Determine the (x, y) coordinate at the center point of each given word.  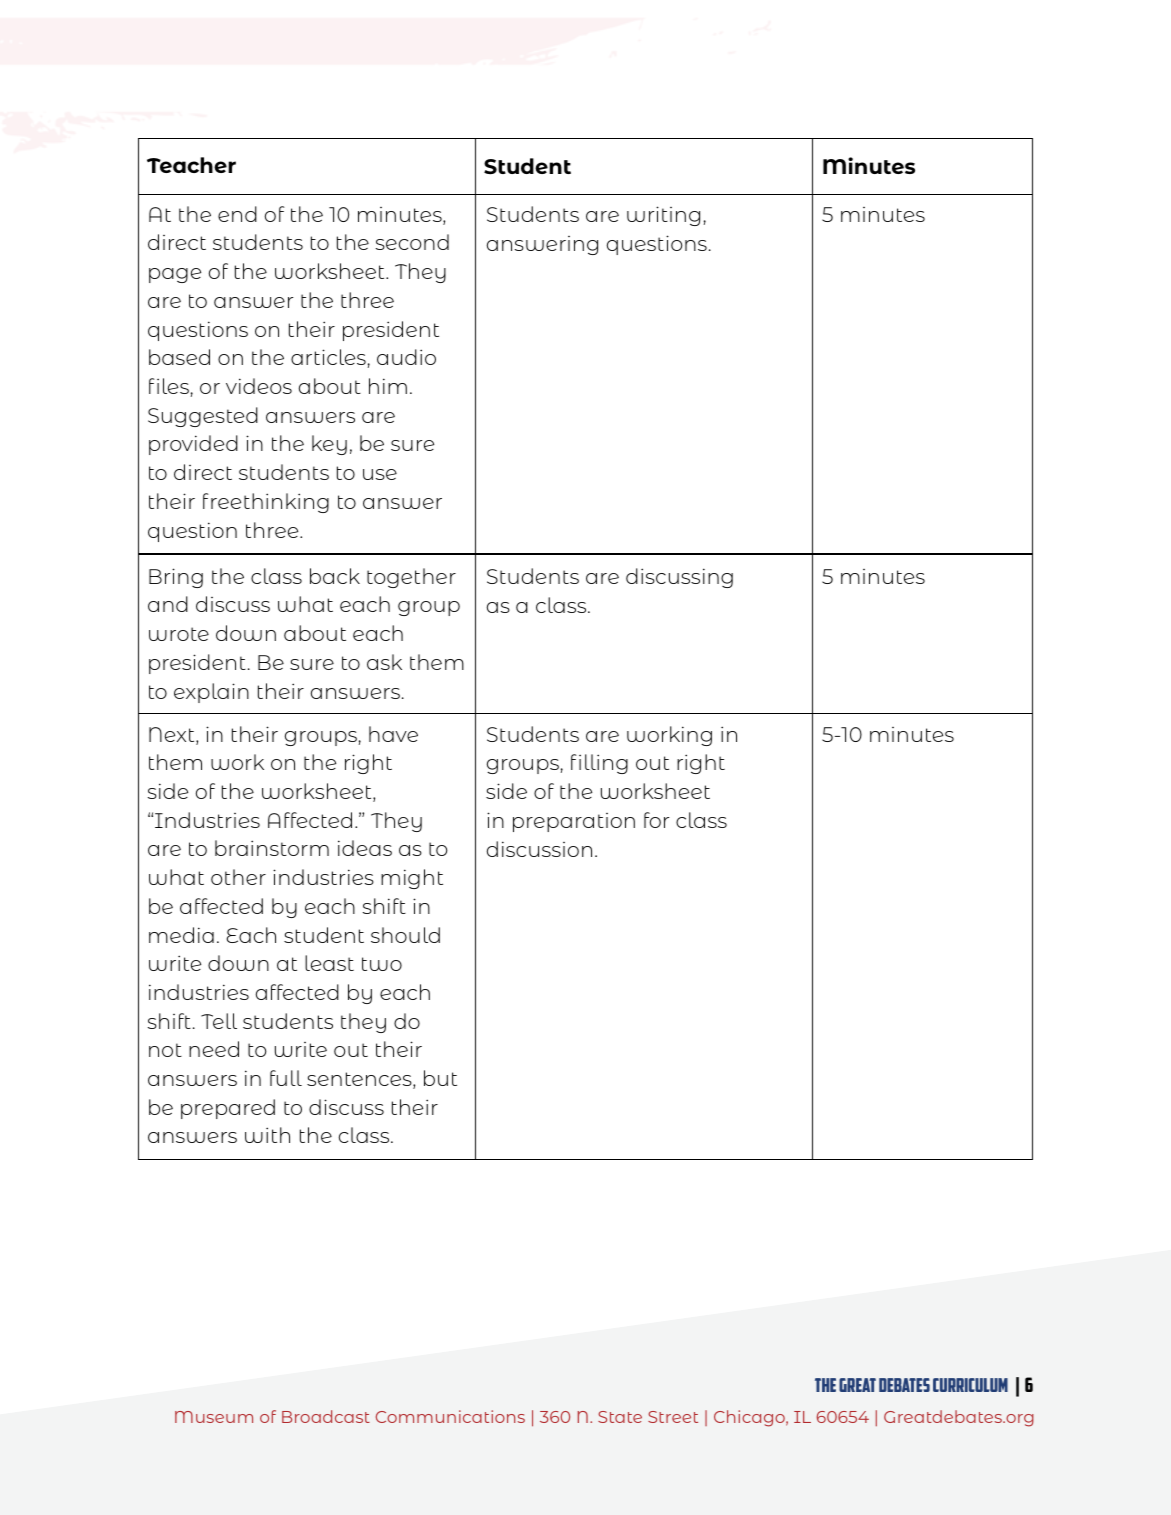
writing (663, 216)
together (411, 578)
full (286, 1078)
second (412, 242)
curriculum (970, 1385)
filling (599, 764)
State (620, 1417)
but (440, 1078)
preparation (574, 822)
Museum (214, 1417)
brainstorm (272, 848)
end (237, 214)
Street (673, 1417)
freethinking (266, 503)
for (656, 820)
